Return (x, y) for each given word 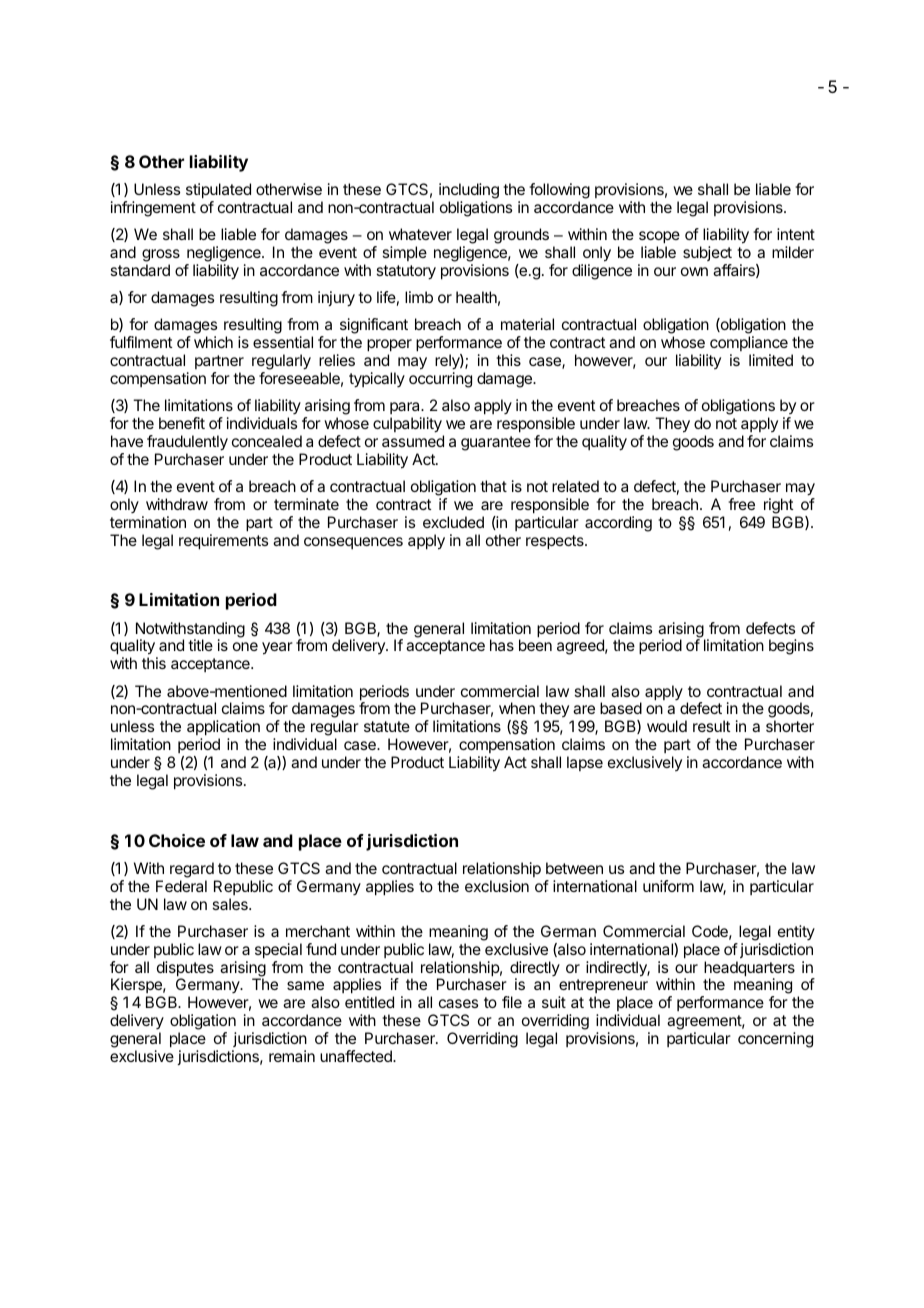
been (535, 645)
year (277, 648)
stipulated (218, 192)
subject (707, 255)
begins (791, 647)
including (469, 192)
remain (292, 1056)
